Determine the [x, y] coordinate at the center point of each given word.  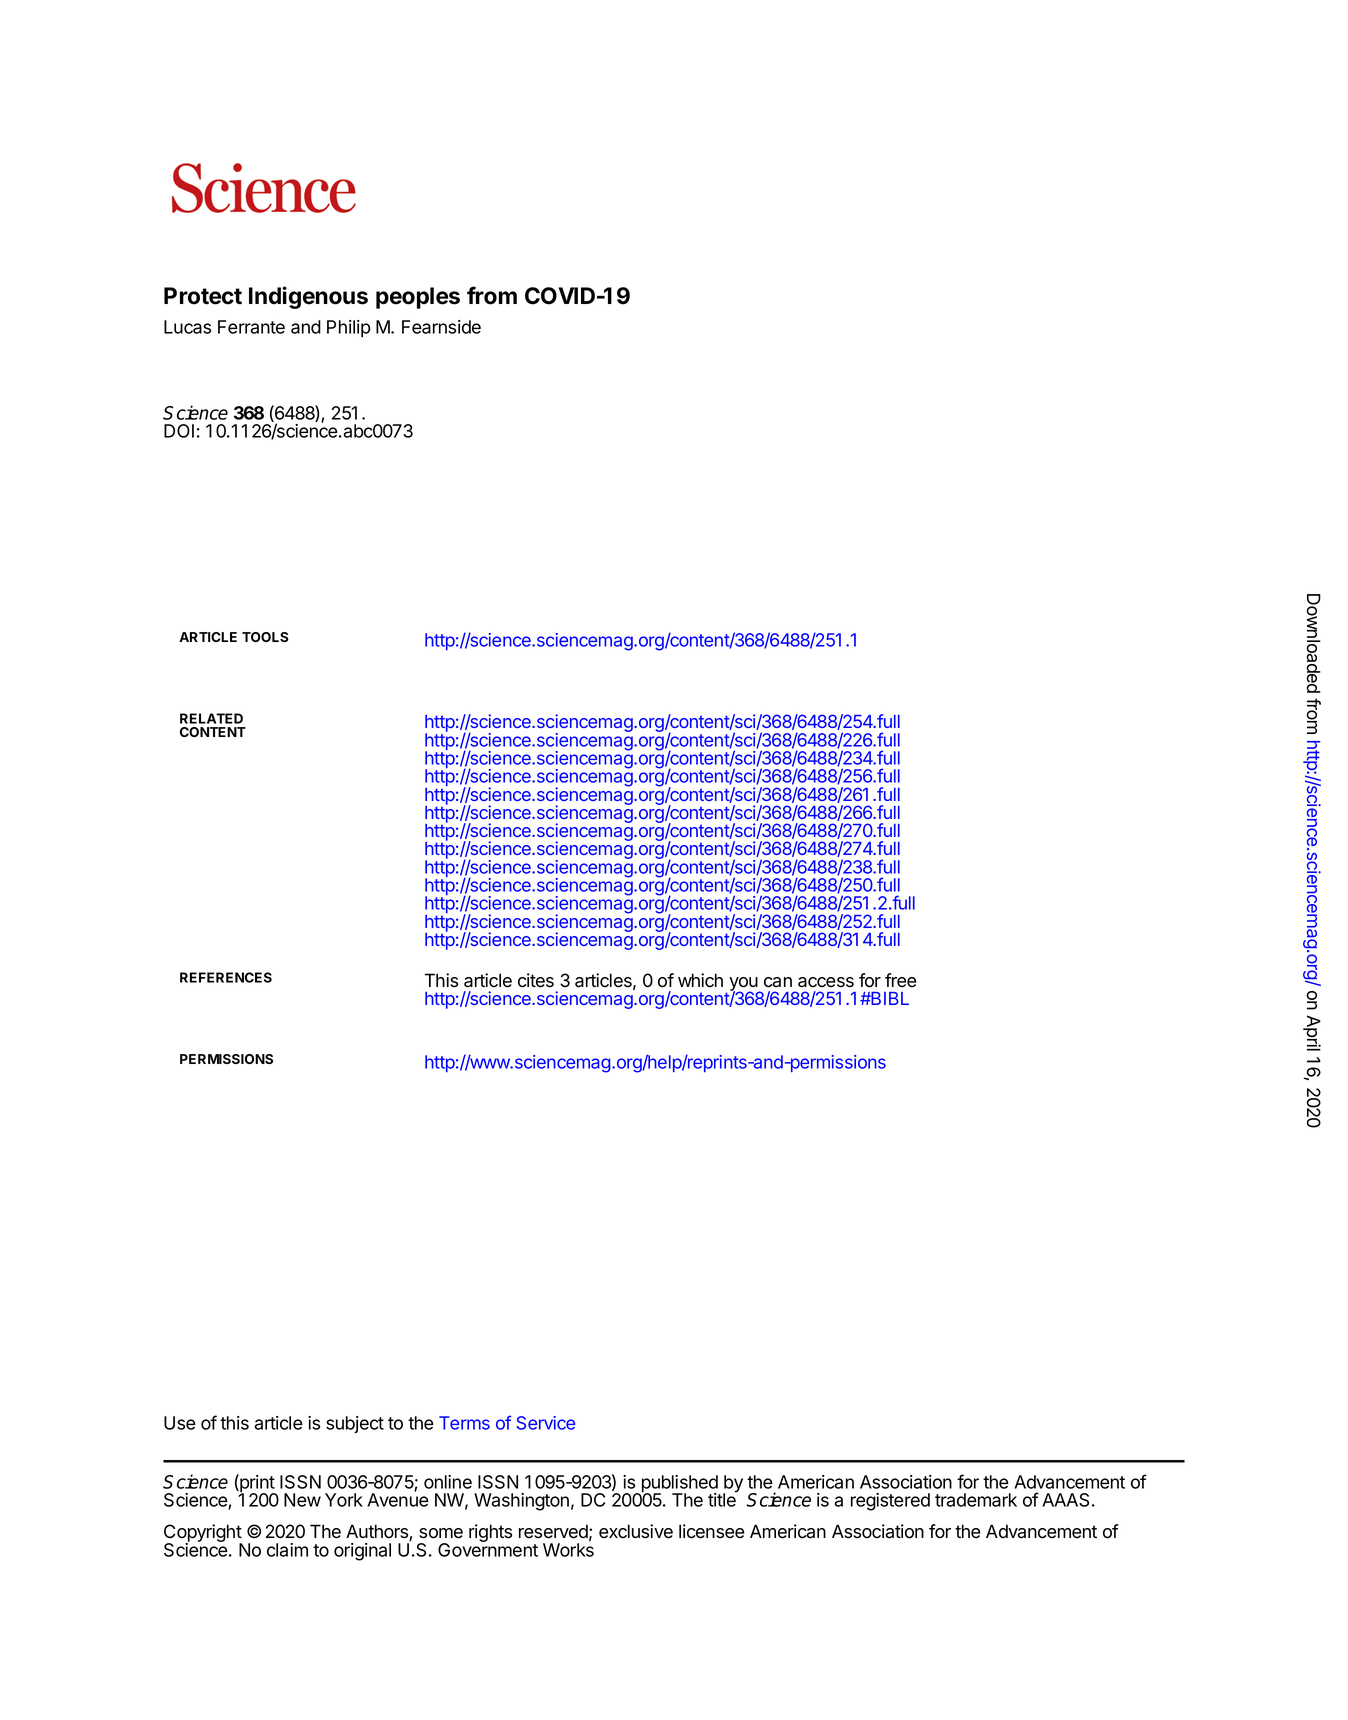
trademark [976, 1500]
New [302, 1500]
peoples [418, 298]
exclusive [636, 1531]
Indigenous [308, 297]
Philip [349, 329]
